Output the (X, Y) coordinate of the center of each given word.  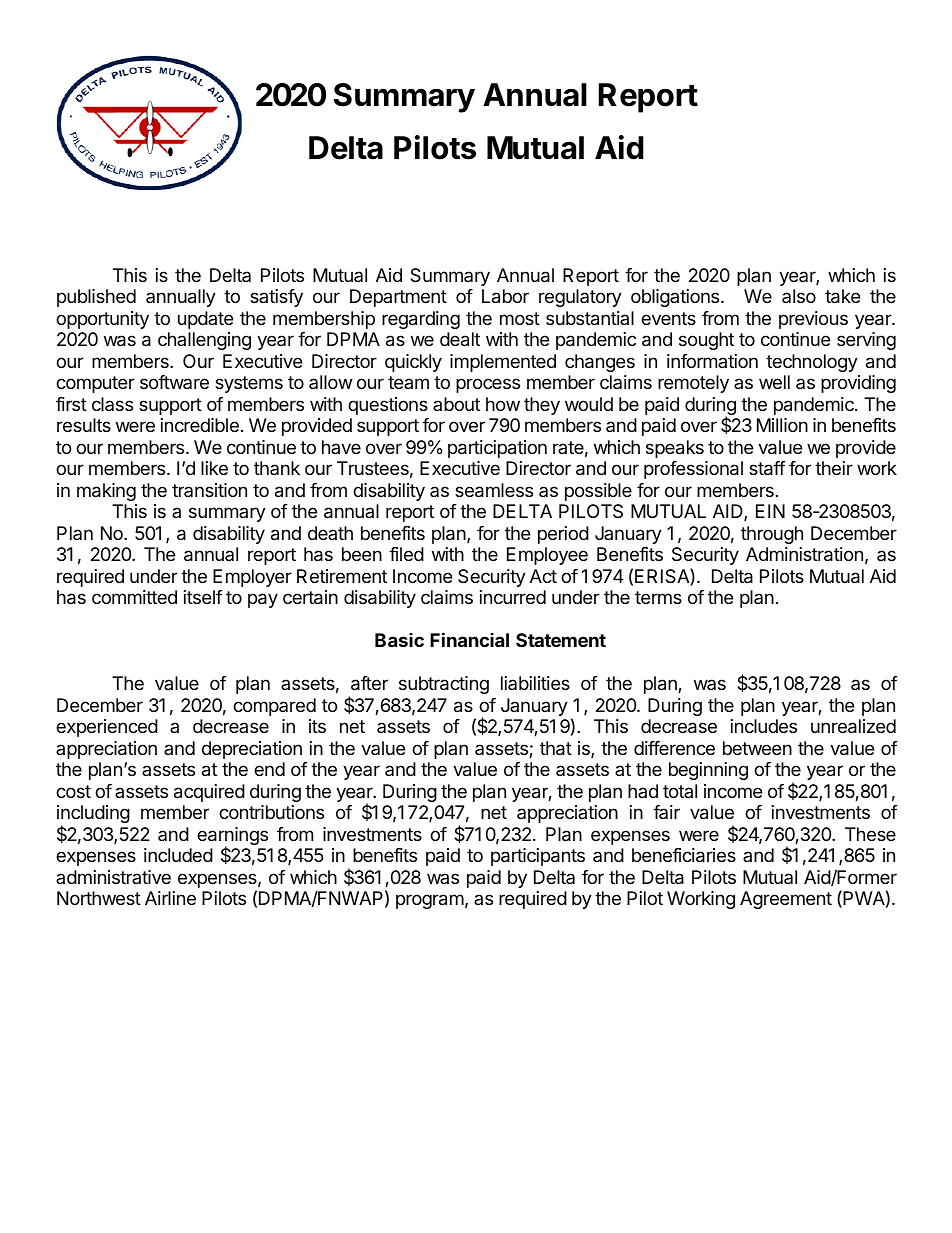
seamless (494, 490)
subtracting (444, 685)
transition (209, 490)
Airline (170, 898)
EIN (770, 511)
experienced (107, 728)
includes (764, 726)
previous (813, 320)
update (205, 320)
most (520, 318)
